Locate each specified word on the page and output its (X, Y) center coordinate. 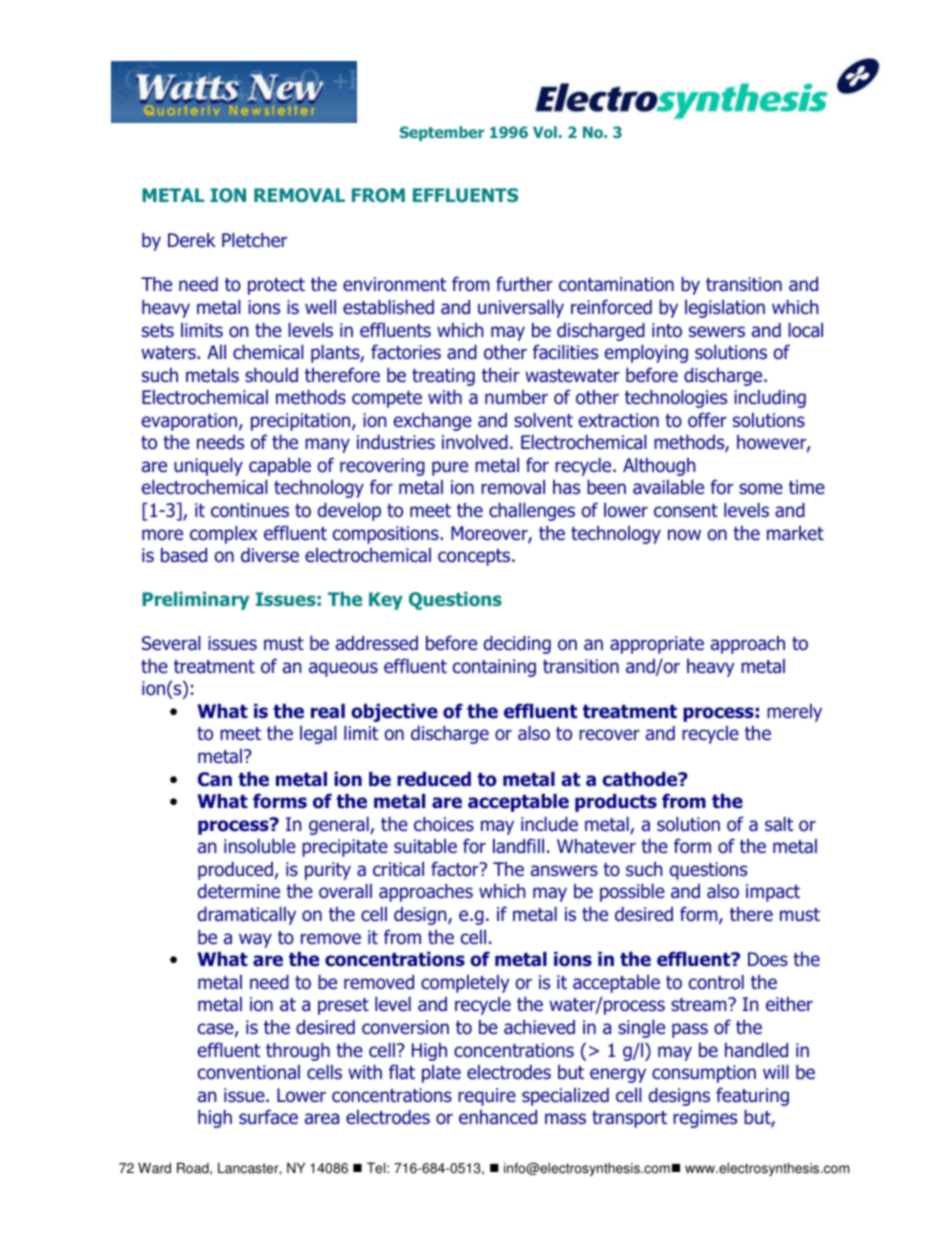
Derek (192, 240)
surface (268, 1117)
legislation (725, 309)
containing (494, 668)
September (442, 133)
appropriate (657, 645)
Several (171, 643)
